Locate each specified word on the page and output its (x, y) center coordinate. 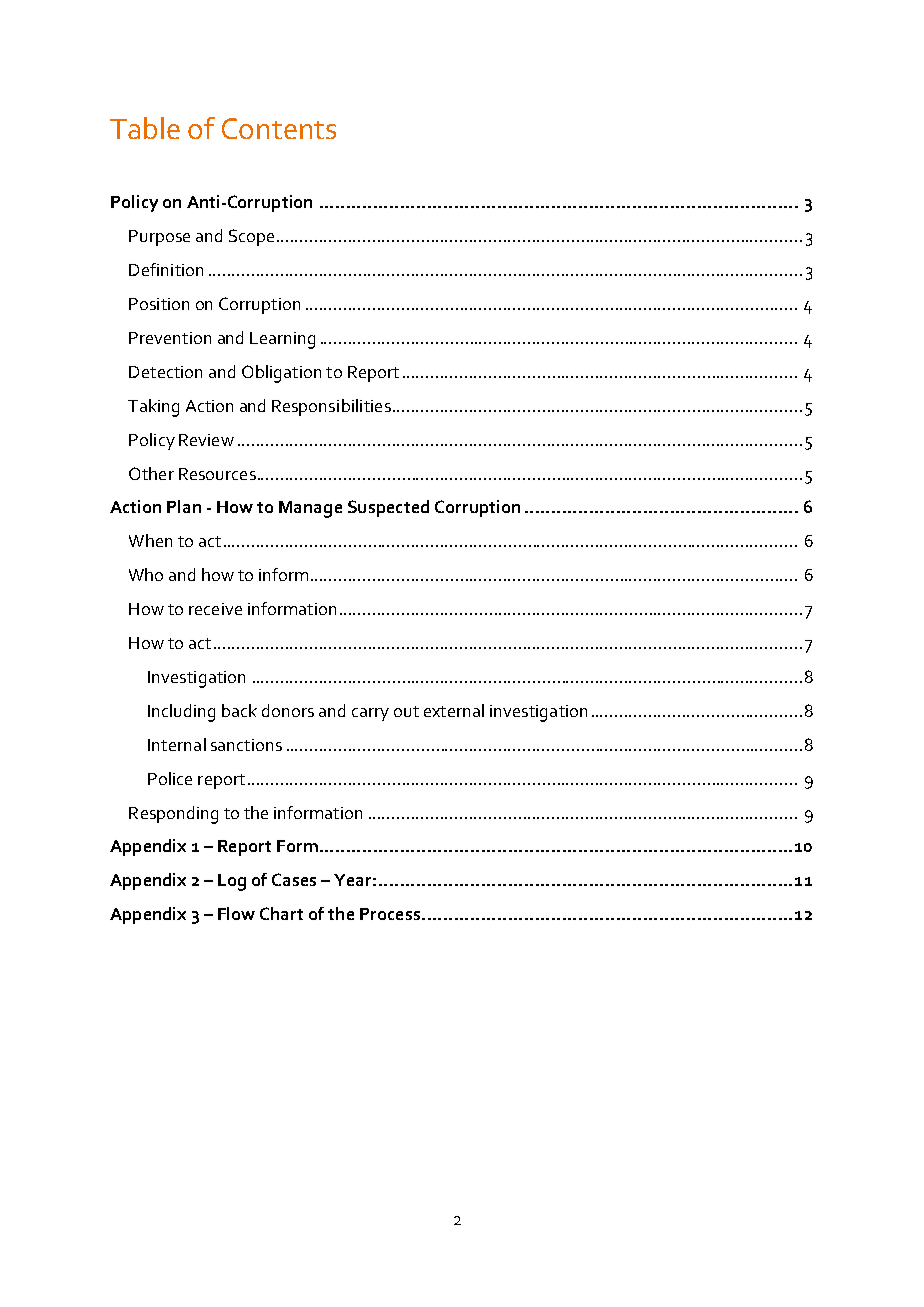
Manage (310, 509)
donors (288, 710)
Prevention (170, 338)
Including (181, 713)
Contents (279, 128)
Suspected (388, 508)
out (406, 711)
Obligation (281, 374)
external (454, 710)
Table (145, 128)
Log (232, 882)
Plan (184, 506)
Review (206, 440)
